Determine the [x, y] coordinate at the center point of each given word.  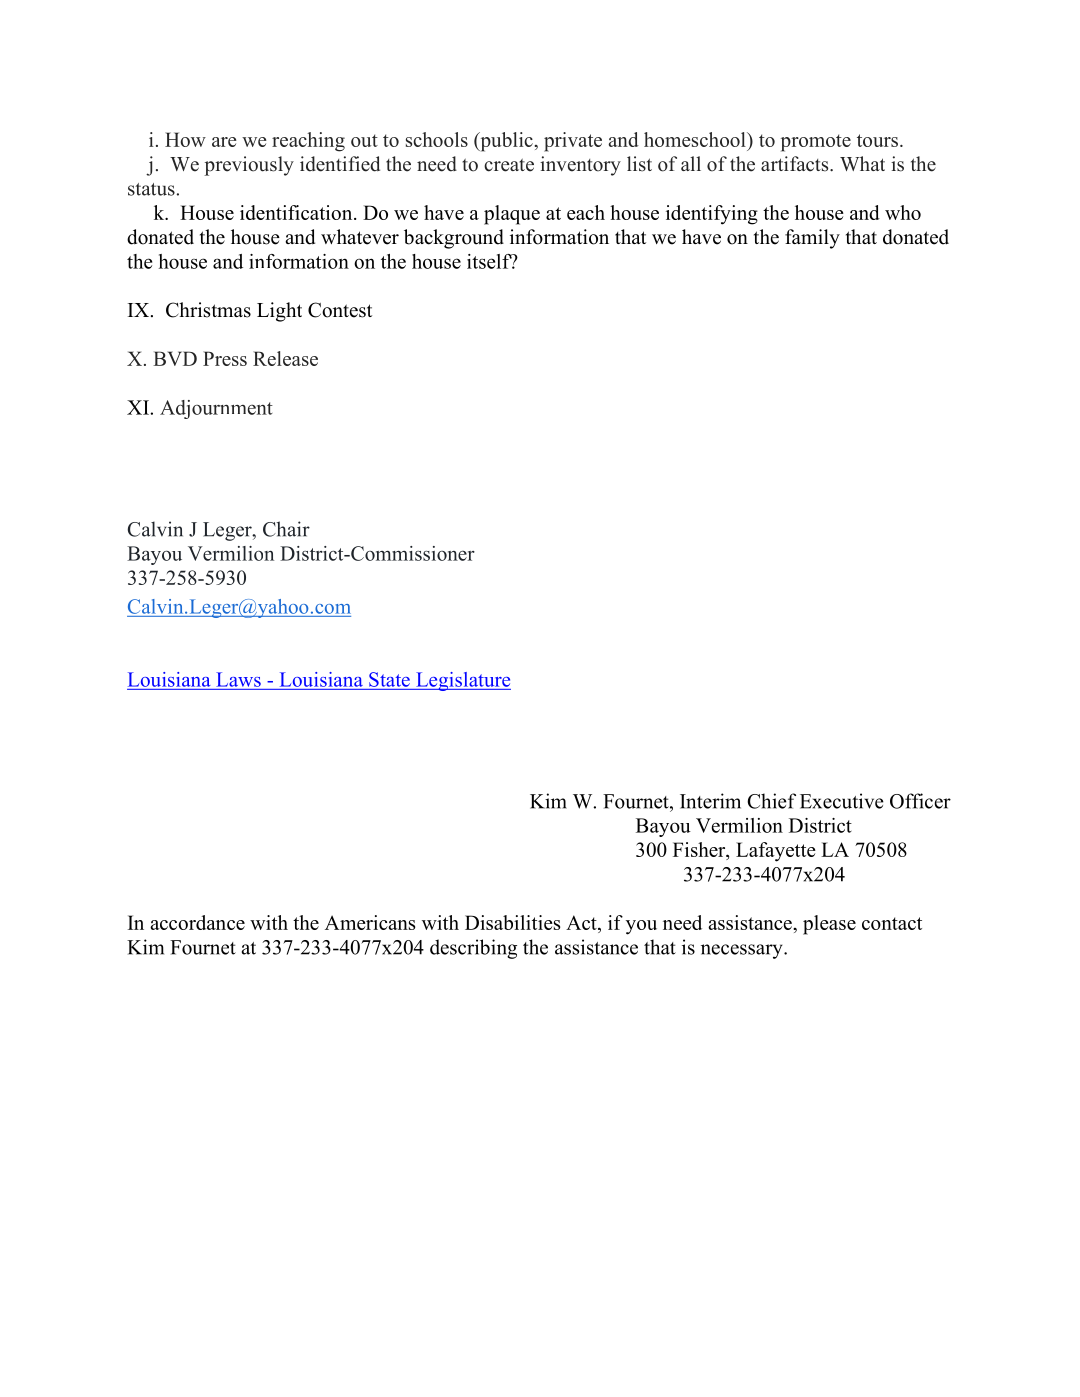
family [812, 239]
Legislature [462, 681]
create [509, 165]
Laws [238, 679]
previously [249, 166]
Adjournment [216, 409]
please [829, 925]
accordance [197, 922]
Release [285, 358]
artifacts [796, 164]
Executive [842, 801]
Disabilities [512, 922]
